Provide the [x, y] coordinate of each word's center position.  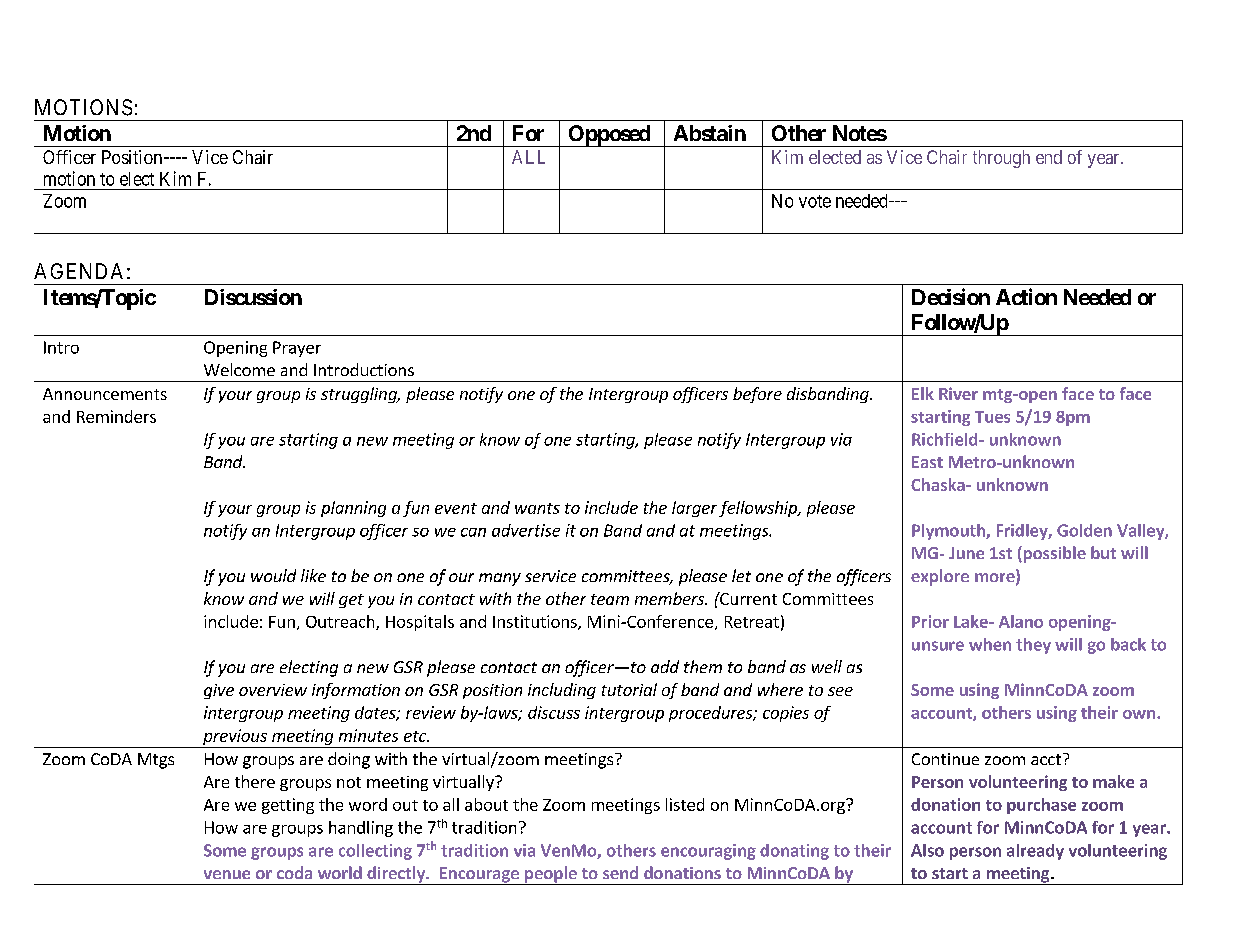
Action [1026, 296]
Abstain [710, 133]
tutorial [629, 689]
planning [353, 509]
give [219, 691]
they [1033, 646]
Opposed [609, 136]
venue [227, 874]
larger [694, 509]
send [620, 872]
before [757, 395]
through [1001, 159]
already [1035, 852]
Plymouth [949, 532]
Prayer [297, 349]
